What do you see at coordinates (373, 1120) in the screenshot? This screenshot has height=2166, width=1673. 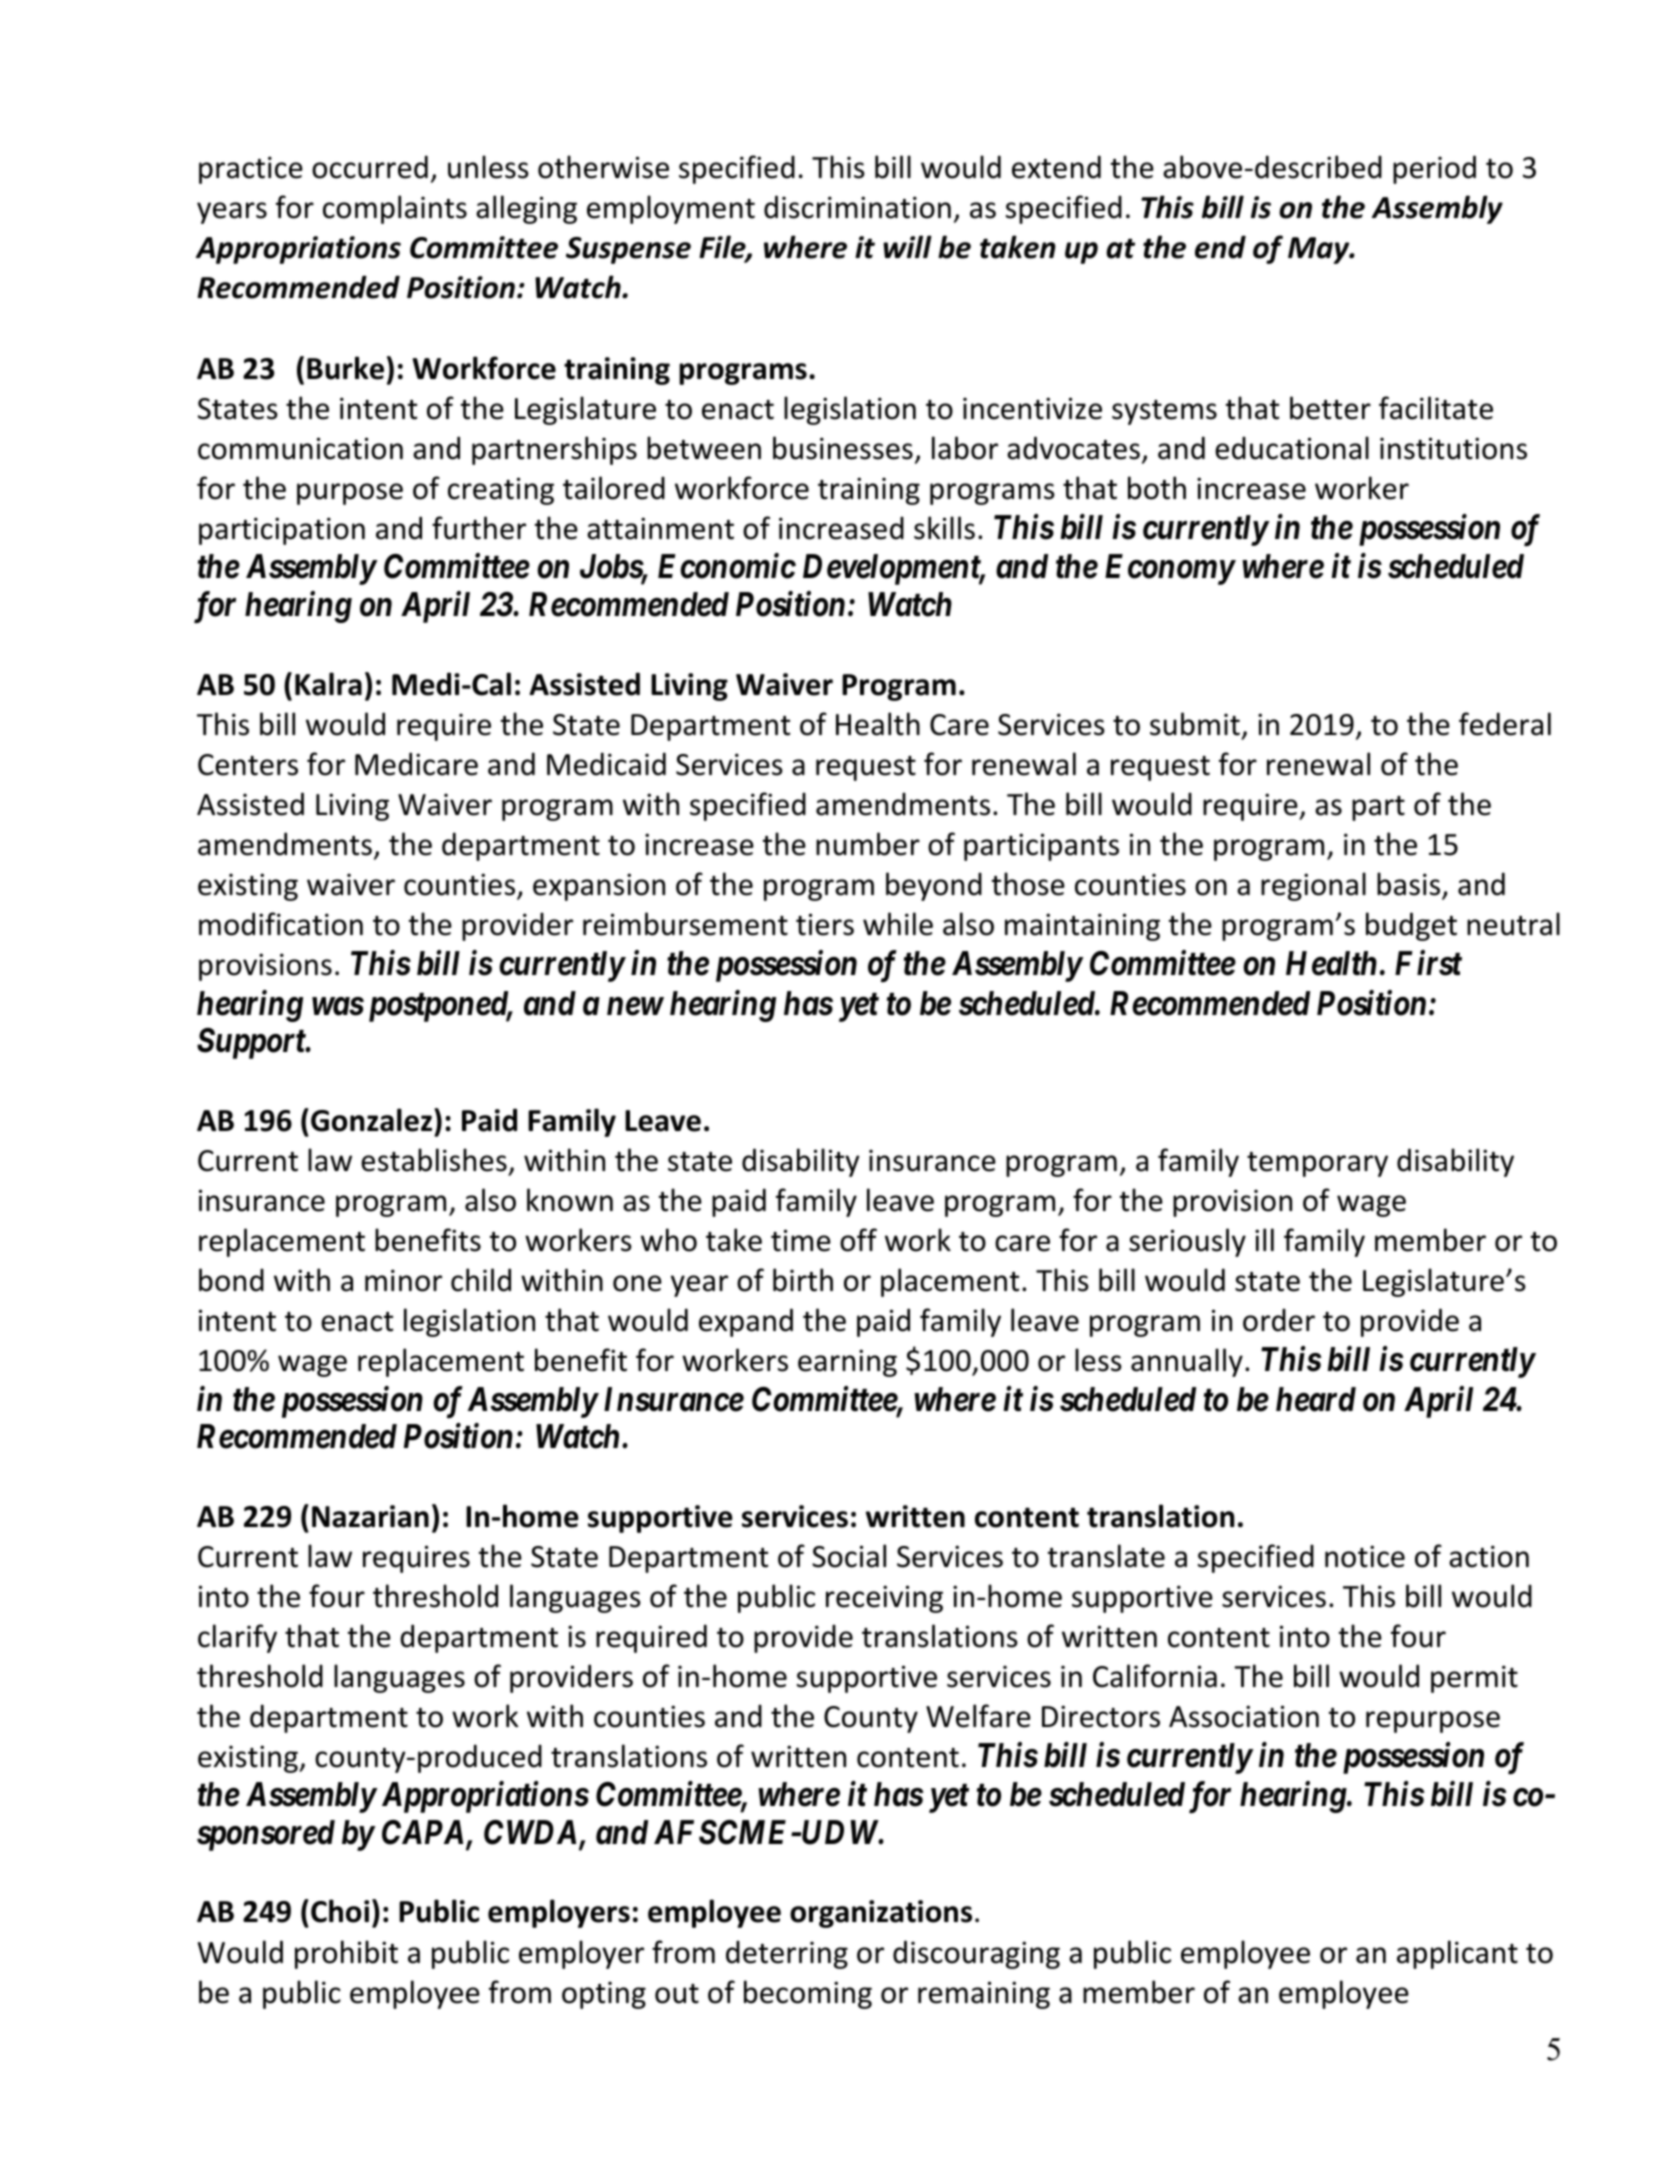 I see `Gonzalez` at bounding box center [373, 1120].
